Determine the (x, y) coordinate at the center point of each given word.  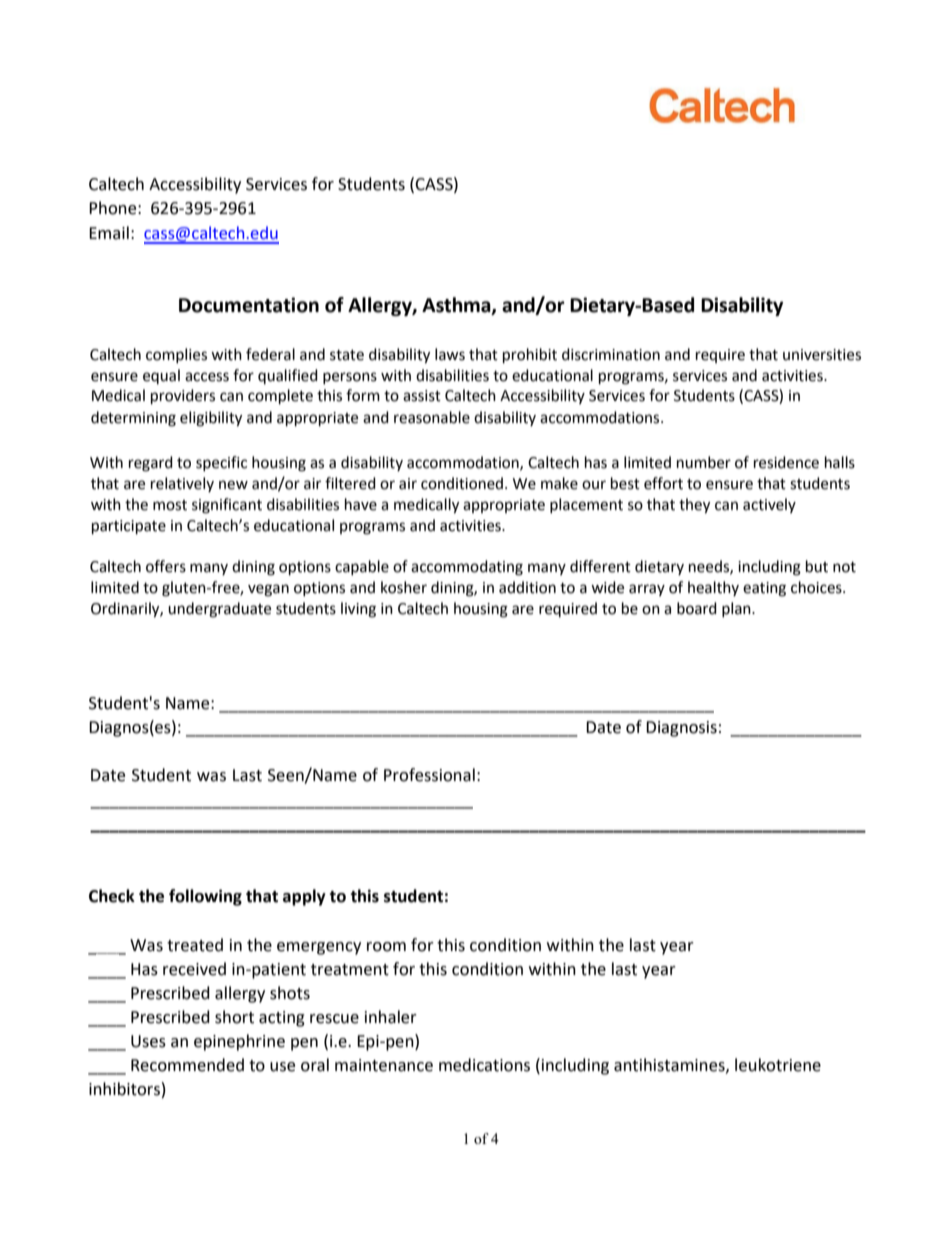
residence (786, 462)
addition (527, 587)
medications (484, 1065)
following (205, 897)
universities (822, 355)
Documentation (249, 305)
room (386, 947)
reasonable (432, 417)
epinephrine (239, 1042)
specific (221, 463)
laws (450, 354)
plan (737, 609)
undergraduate (219, 610)
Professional (429, 775)
